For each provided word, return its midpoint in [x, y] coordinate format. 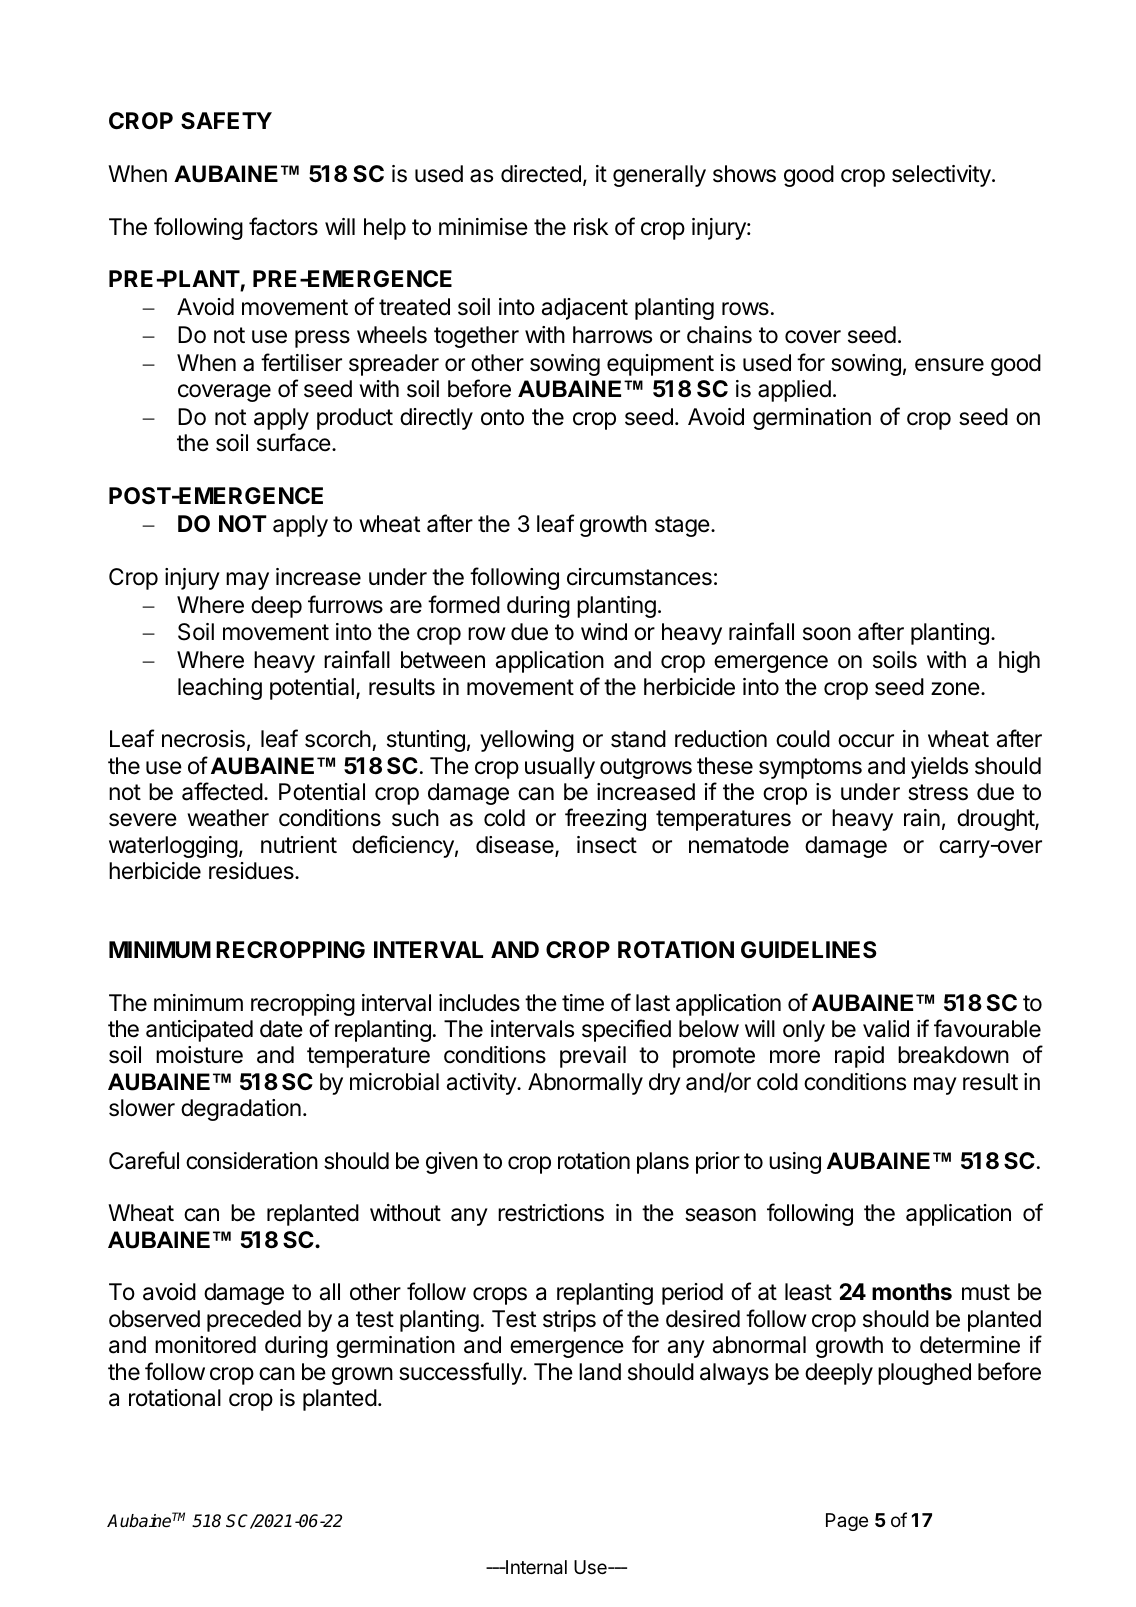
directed [541, 174]
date [281, 1029]
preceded [254, 1321]
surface [295, 442]
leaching [220, 689]
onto [502, 417]
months [912, 1292]
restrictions [551, 1213]
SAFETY [226, 121]
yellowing [527, 741]
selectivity [942, 176]
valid [886, 1029]
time [583, 1003]
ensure [949, 365]
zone [955, 689]
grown [362, 1376]
